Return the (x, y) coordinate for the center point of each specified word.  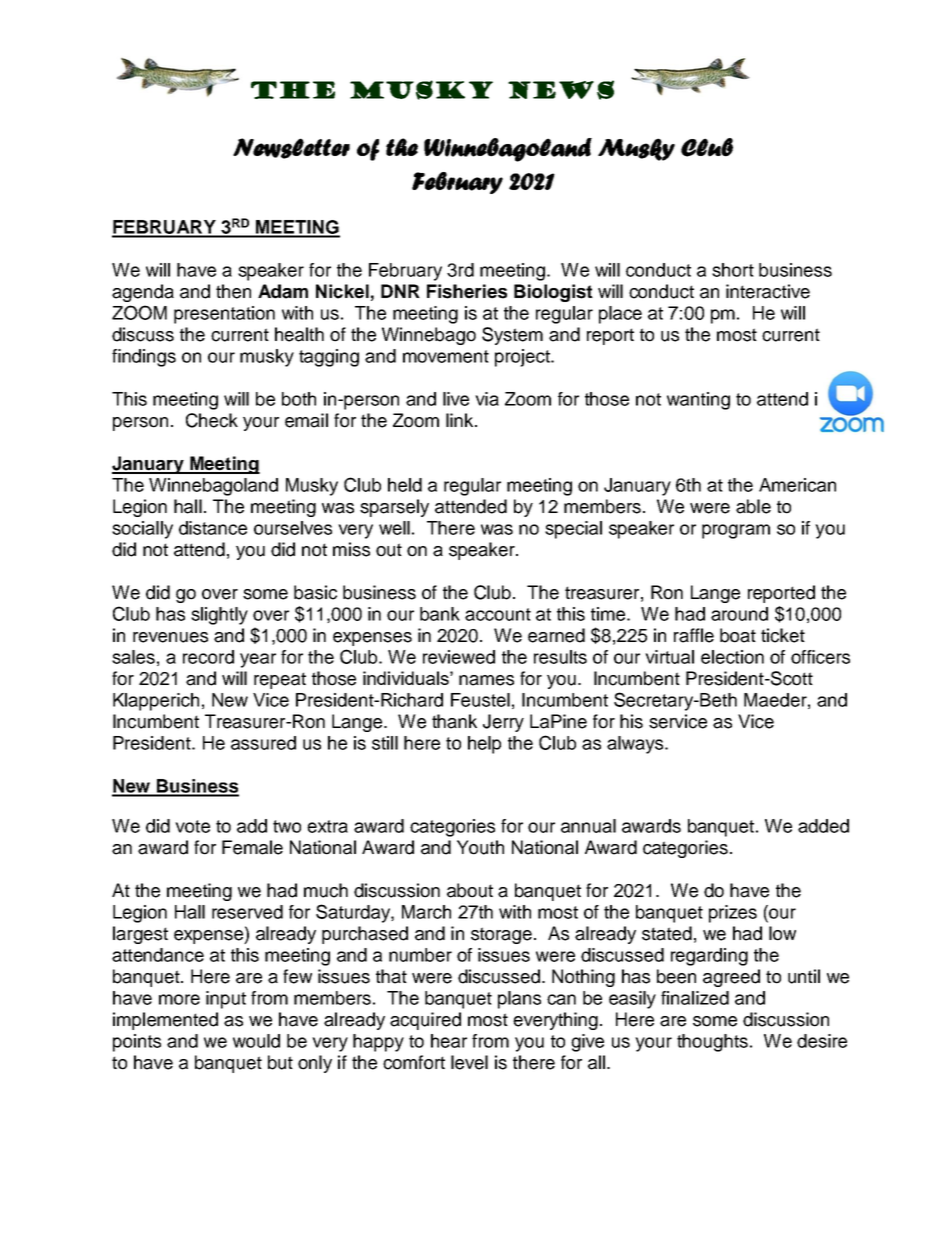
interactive (768, 291)
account (498, 614)
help (484, 745)
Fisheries (467, 291)
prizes (733, 914)
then (233, 291)
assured (263, 743)
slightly (219, 616)
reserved (247, 912)
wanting (698, 401)
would (256, 1041)
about (470, 890)
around (739, 614)
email (306, 420)
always (636, 745)
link (461, 420)
